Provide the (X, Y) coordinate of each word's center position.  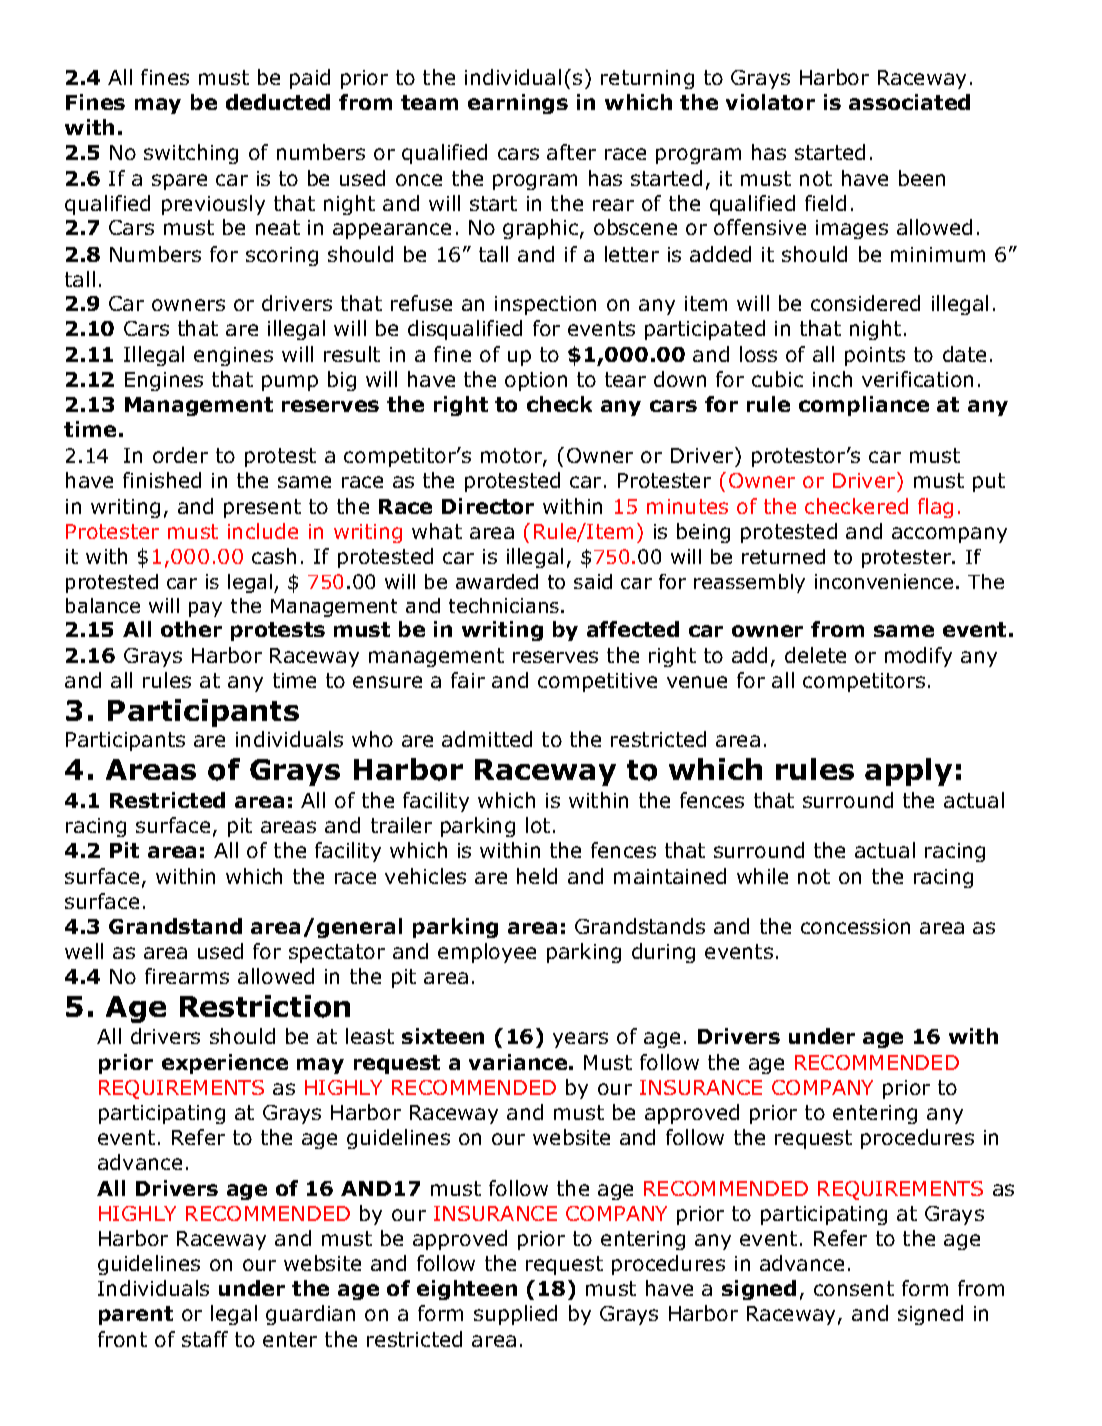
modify (918, 657)
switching (191, 154)
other (191, 629)
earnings (518, 104)
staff (205, 1339)
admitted (487, 739)
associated (909, 102)
